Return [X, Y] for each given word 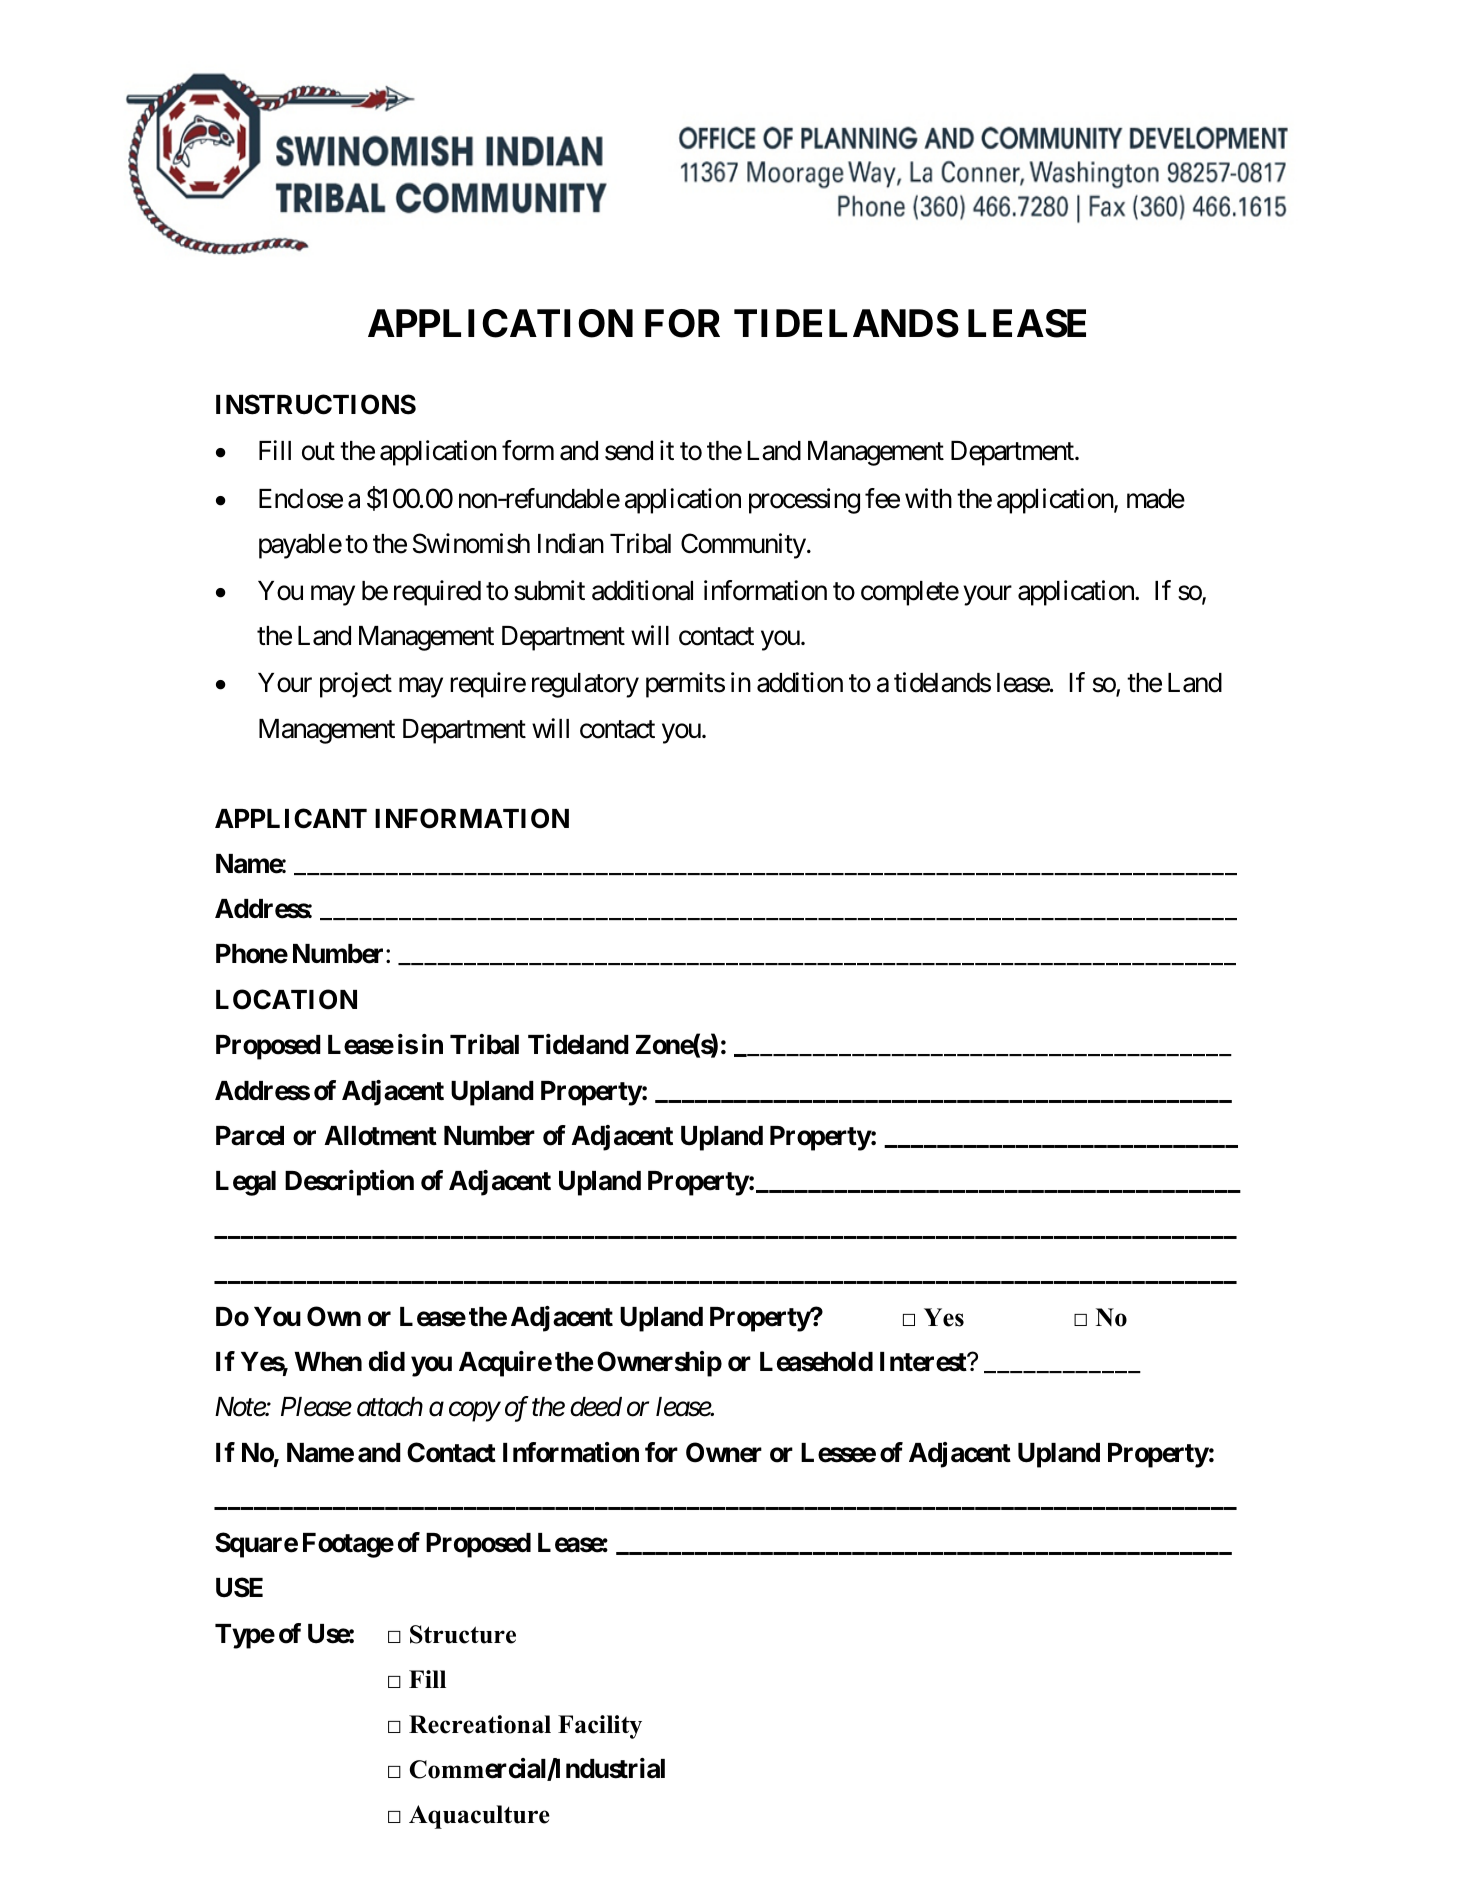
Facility [600, 1727]
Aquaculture [479, 1817]
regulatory [585, 685]
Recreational [480, 1724]
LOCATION [286, 999]
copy [474, 1412]
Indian [571, 543]
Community [743, 546]
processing [804, 501]
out [318, 452]
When [328, 1362]
